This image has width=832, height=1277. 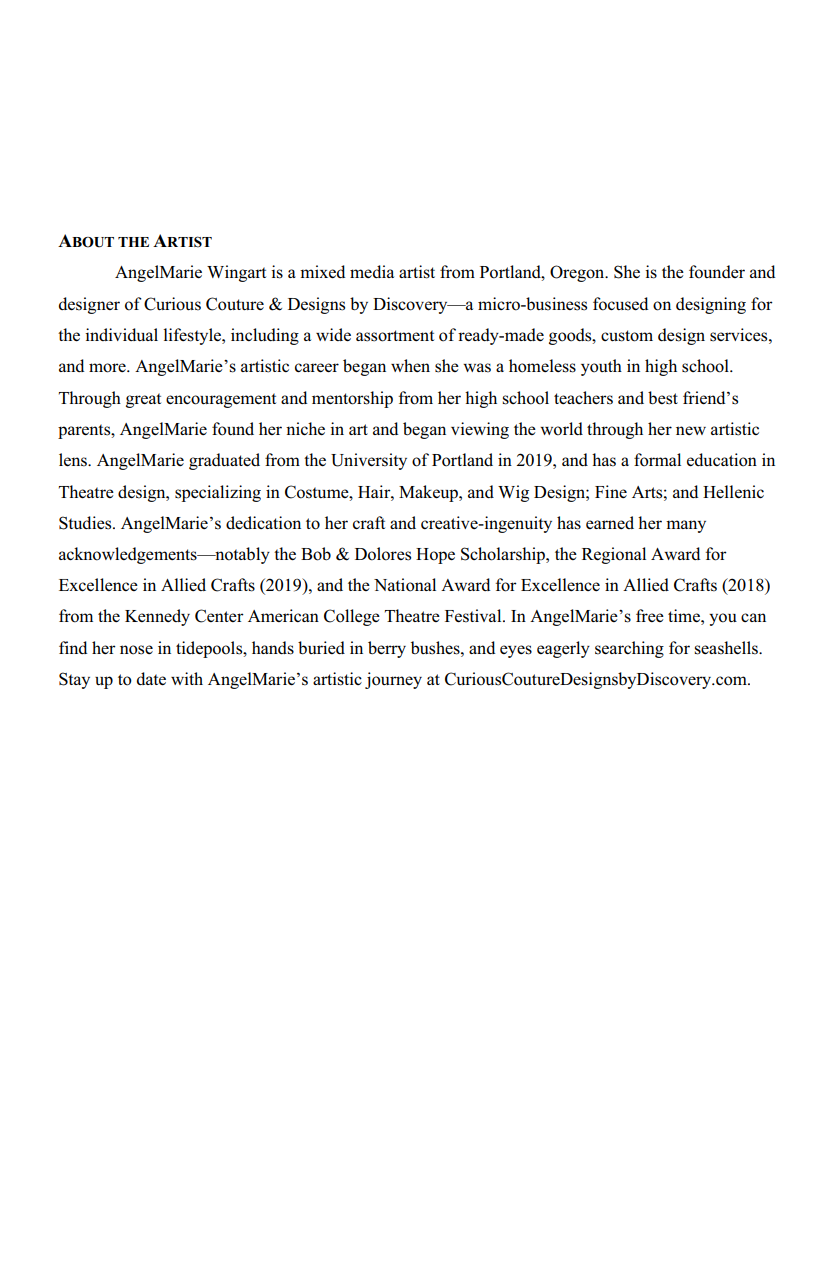 I want to click on formal, so click(x=657, y=460).
